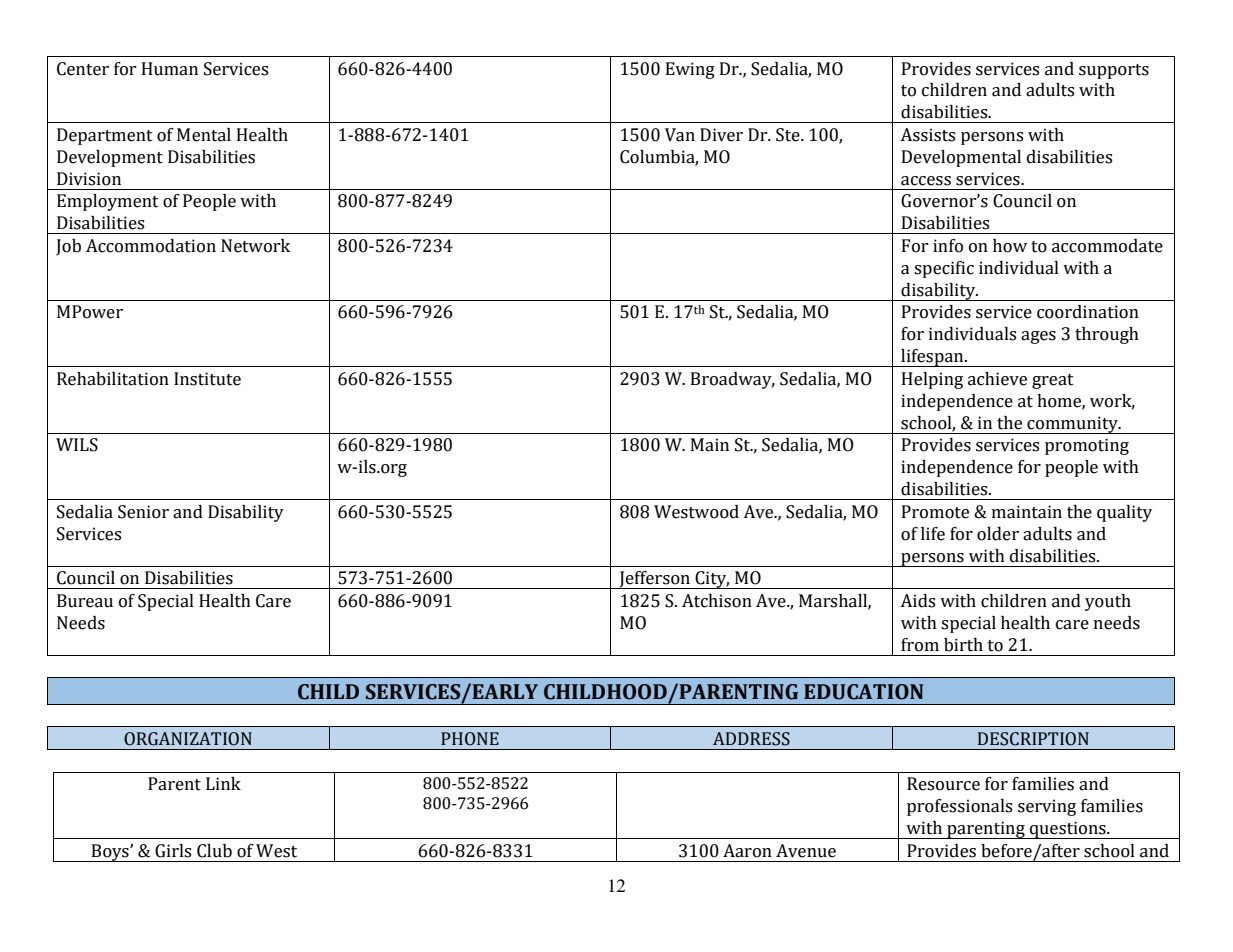 This document has width=1233, height=952. I want to click on PHONE, so click(470, 739).
